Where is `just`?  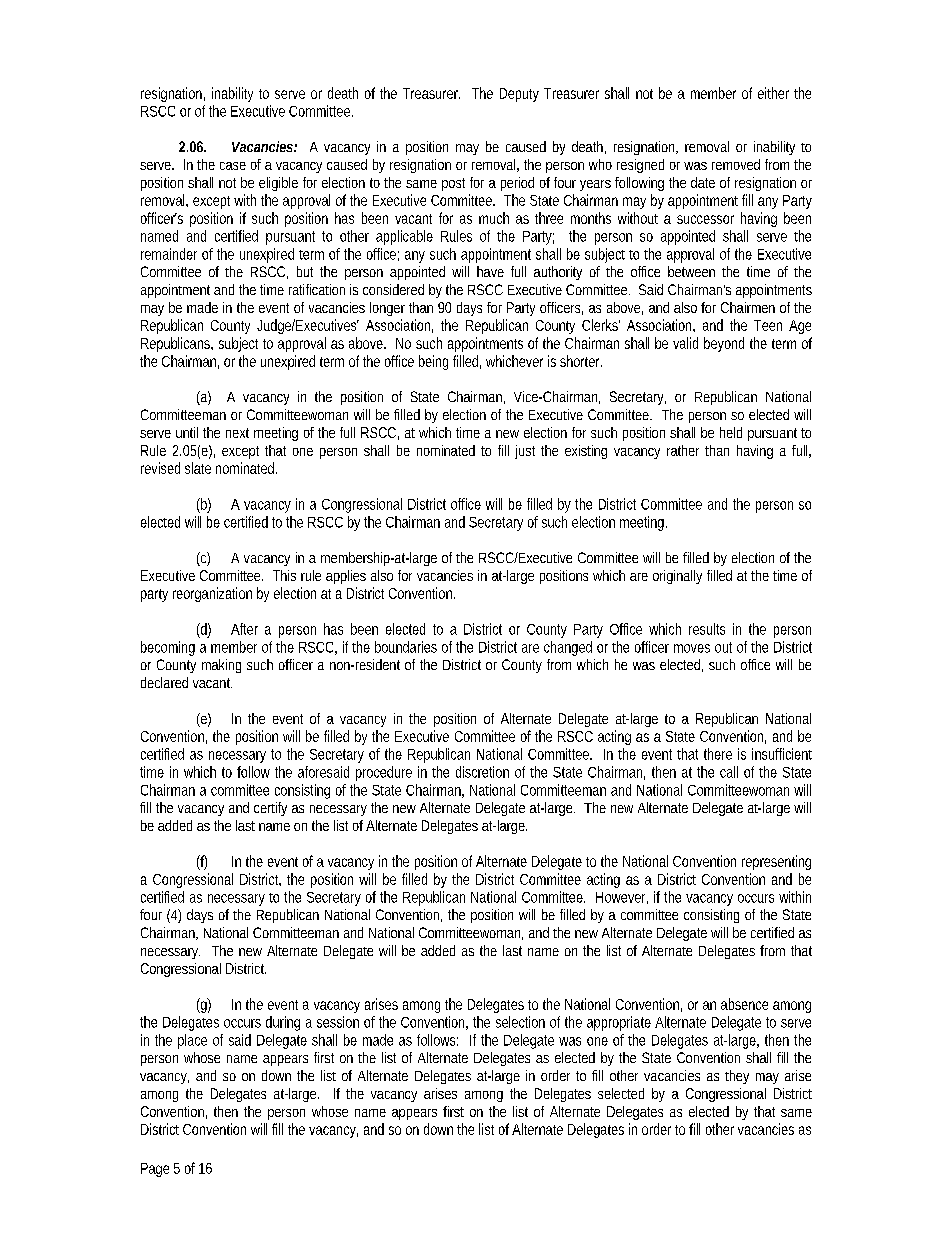 just is located at coordinates (525, 452).
